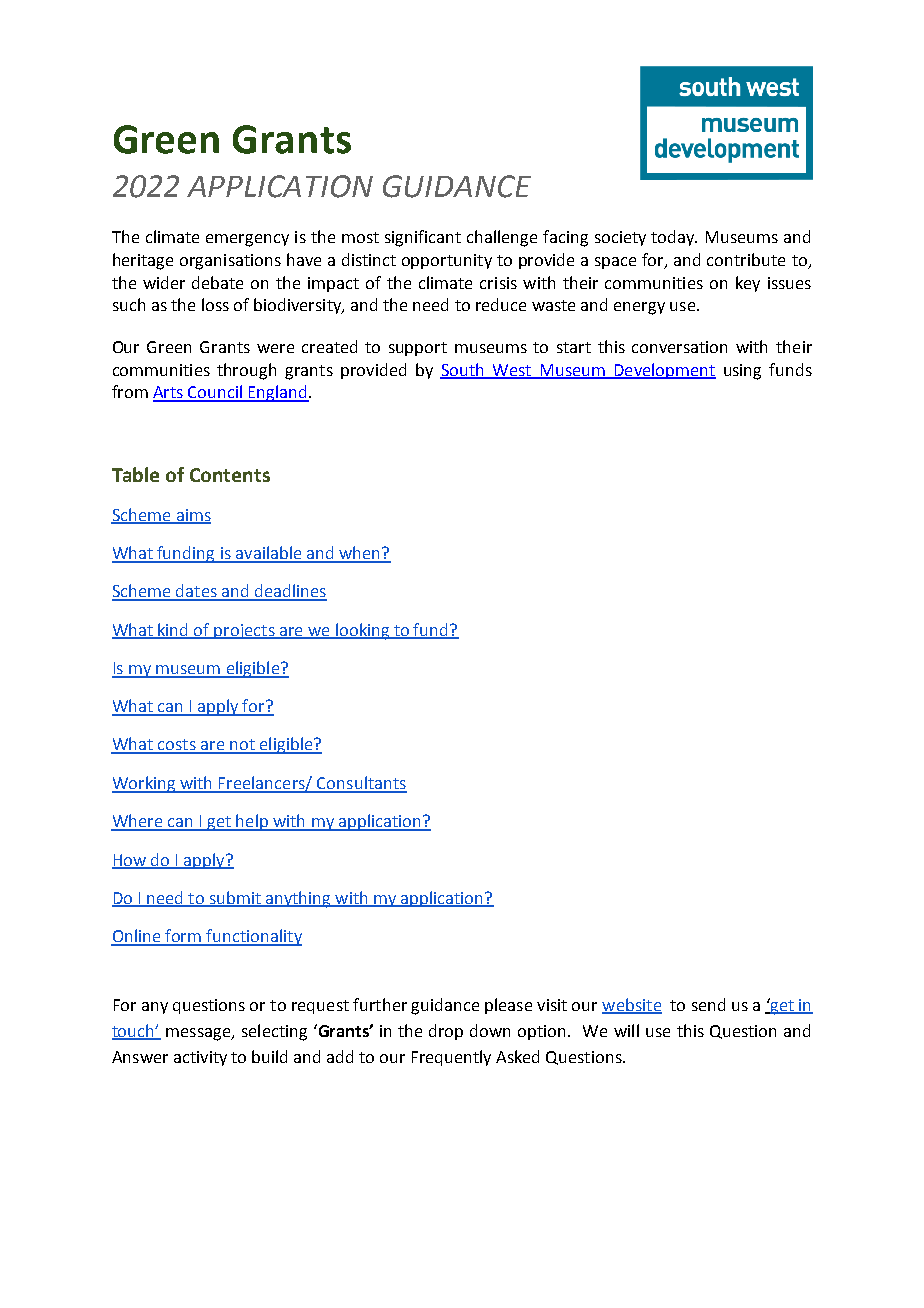  What do you see at coordinates (446, 1032) in the screenshot?
I see `drop` at bounding box center [446, 1032].
